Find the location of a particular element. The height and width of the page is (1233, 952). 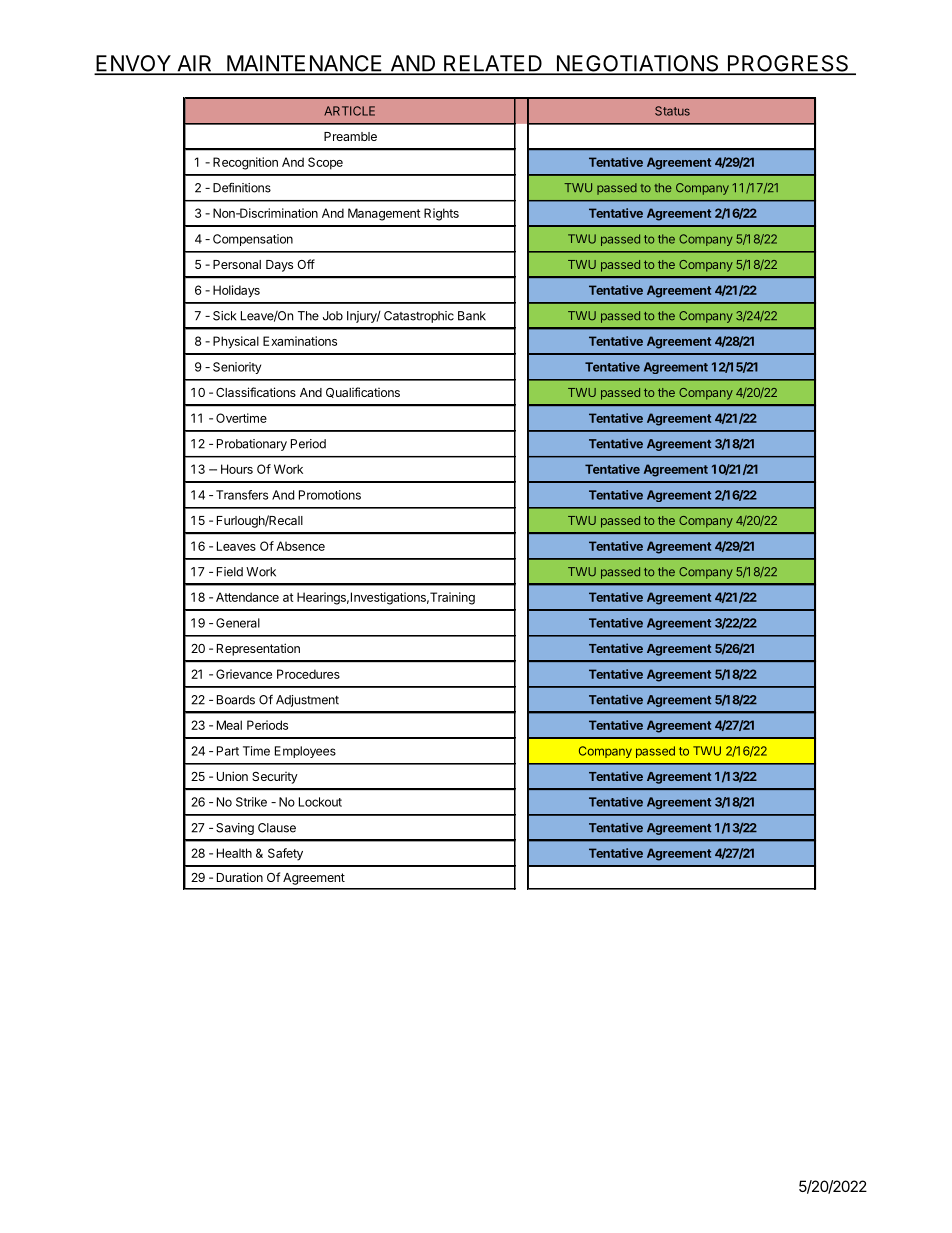

Promotions is located at coordinates (330, 495).
